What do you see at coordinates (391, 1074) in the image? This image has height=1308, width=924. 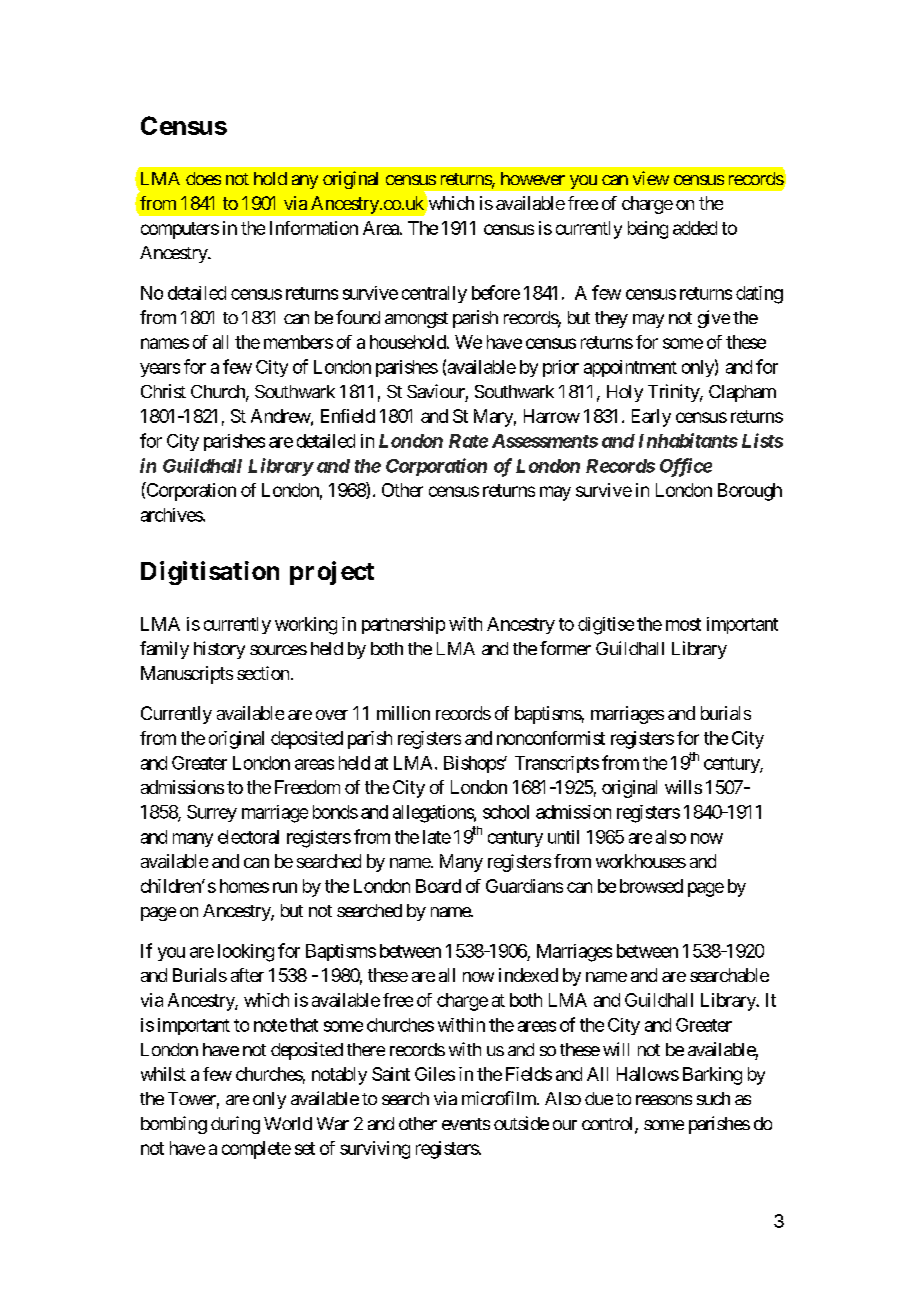 I see `Saint` at bounding box center [391, 1074].
